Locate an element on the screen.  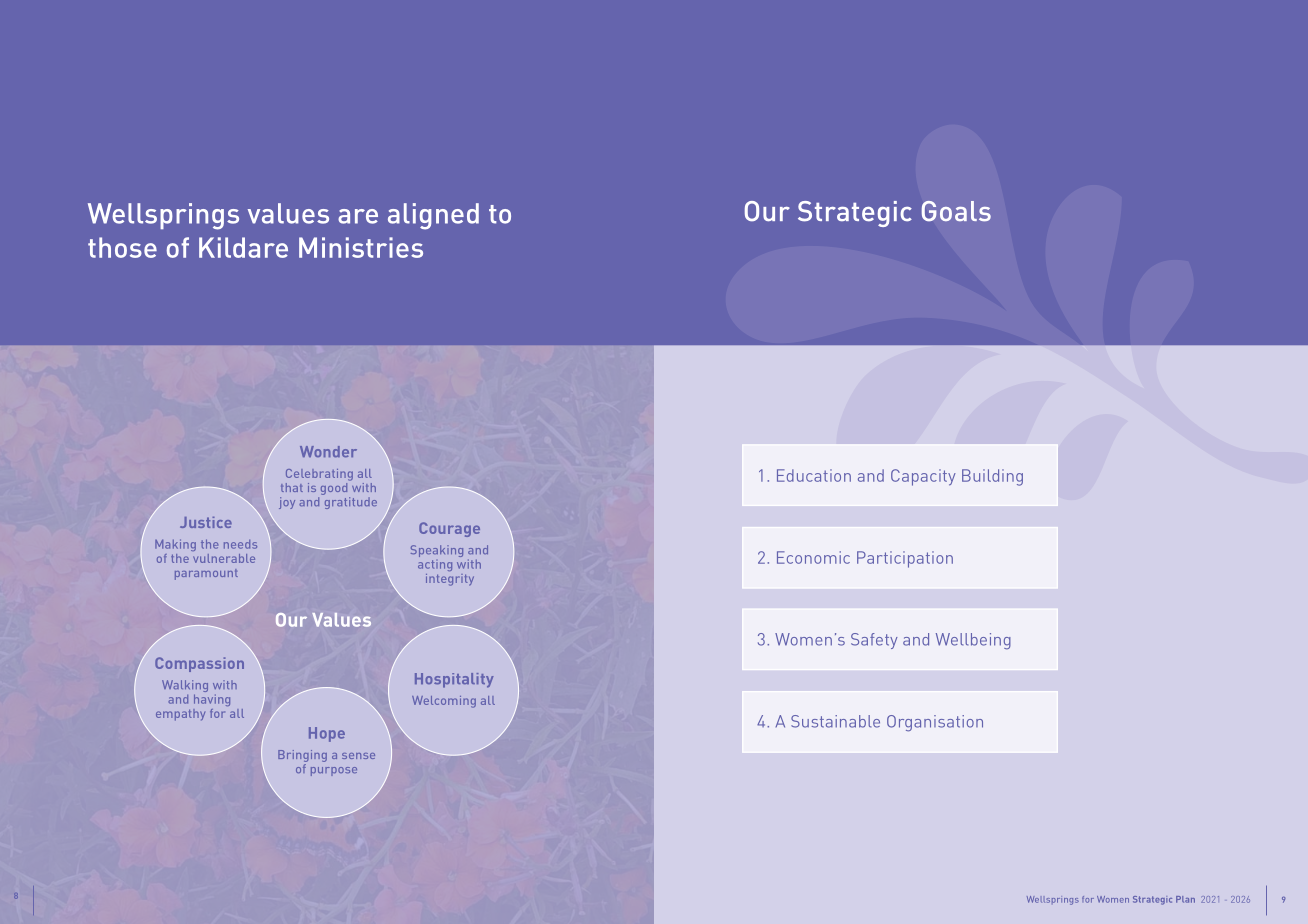
sense is located at coordinates (358, 756).
